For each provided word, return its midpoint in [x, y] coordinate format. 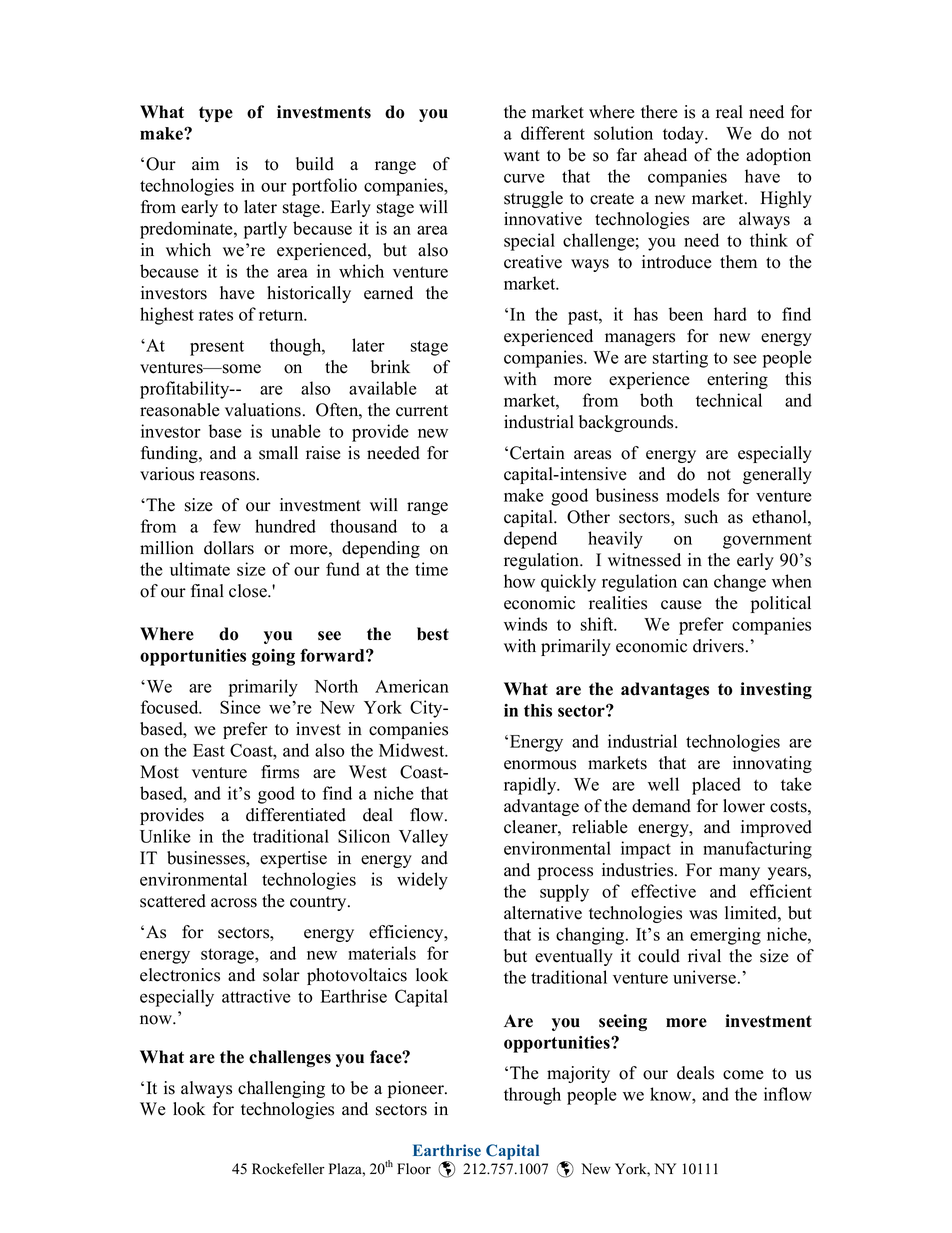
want [522, 155]
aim [205, 163]
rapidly [531, 786]
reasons [229, 476]
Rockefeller [288, 1169]
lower [744, 806]
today [684, 135]
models [692, 495]
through [532, 1096]
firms [280, 772]
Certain [537, 453]
